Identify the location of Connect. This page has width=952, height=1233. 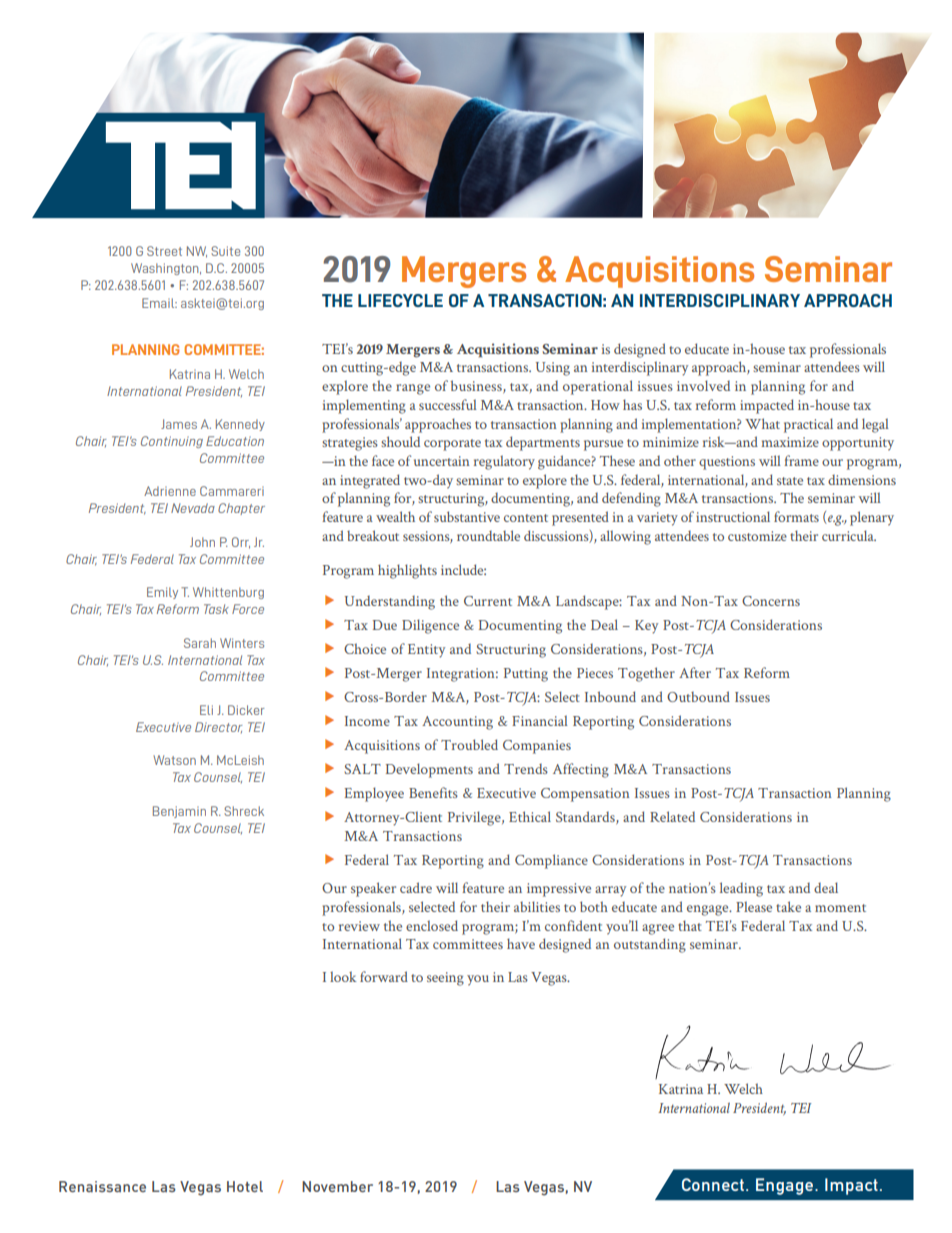
(713, 1184).
